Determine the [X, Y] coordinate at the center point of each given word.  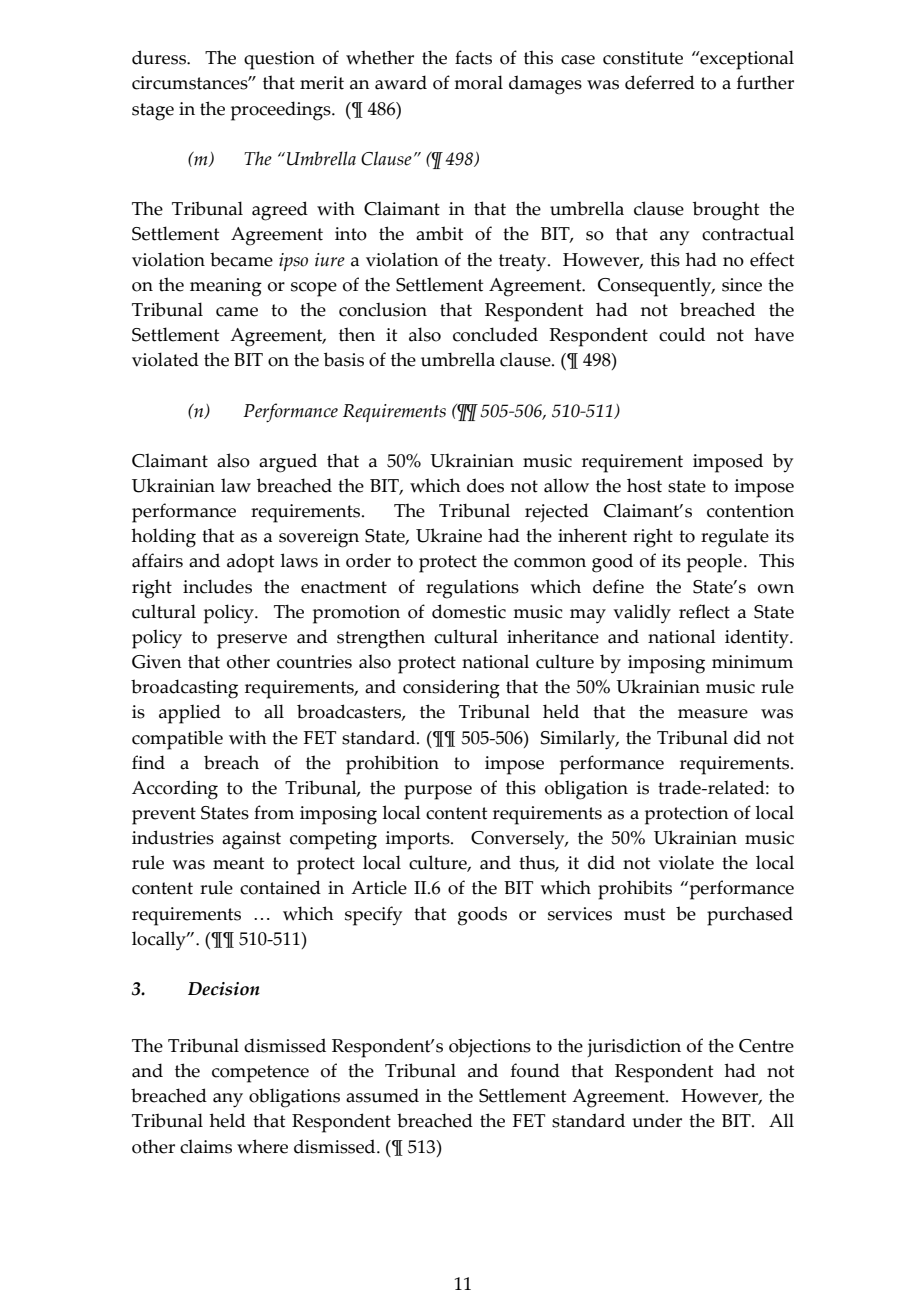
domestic [469, 611]
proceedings [282, 111]
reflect [704, 611]
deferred [660, 82]
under [657, 1120]
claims [206, 1146]
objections [490, 1047]
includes [217, 586]
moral [478, 82]
